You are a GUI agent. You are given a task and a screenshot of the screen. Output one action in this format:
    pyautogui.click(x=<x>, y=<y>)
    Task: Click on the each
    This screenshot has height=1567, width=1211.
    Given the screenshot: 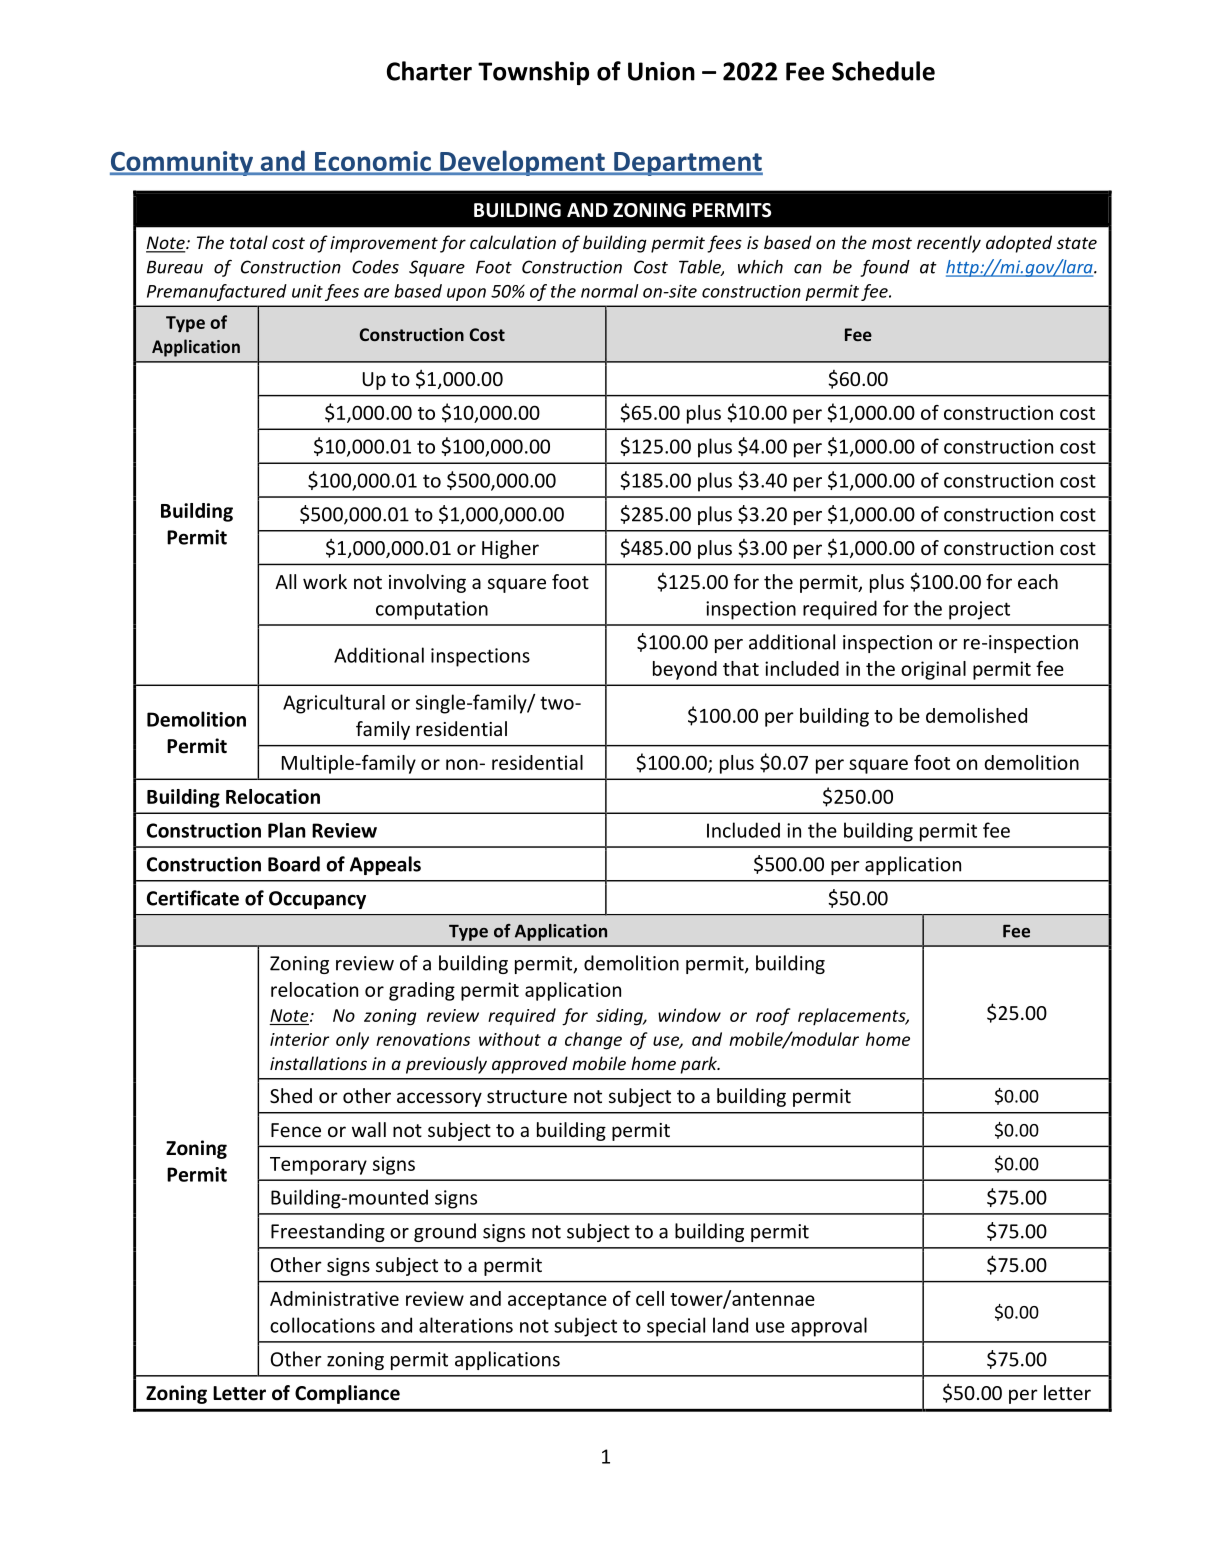 What is the action you would take?
    pyautogui.click(x=1038, y=581)
